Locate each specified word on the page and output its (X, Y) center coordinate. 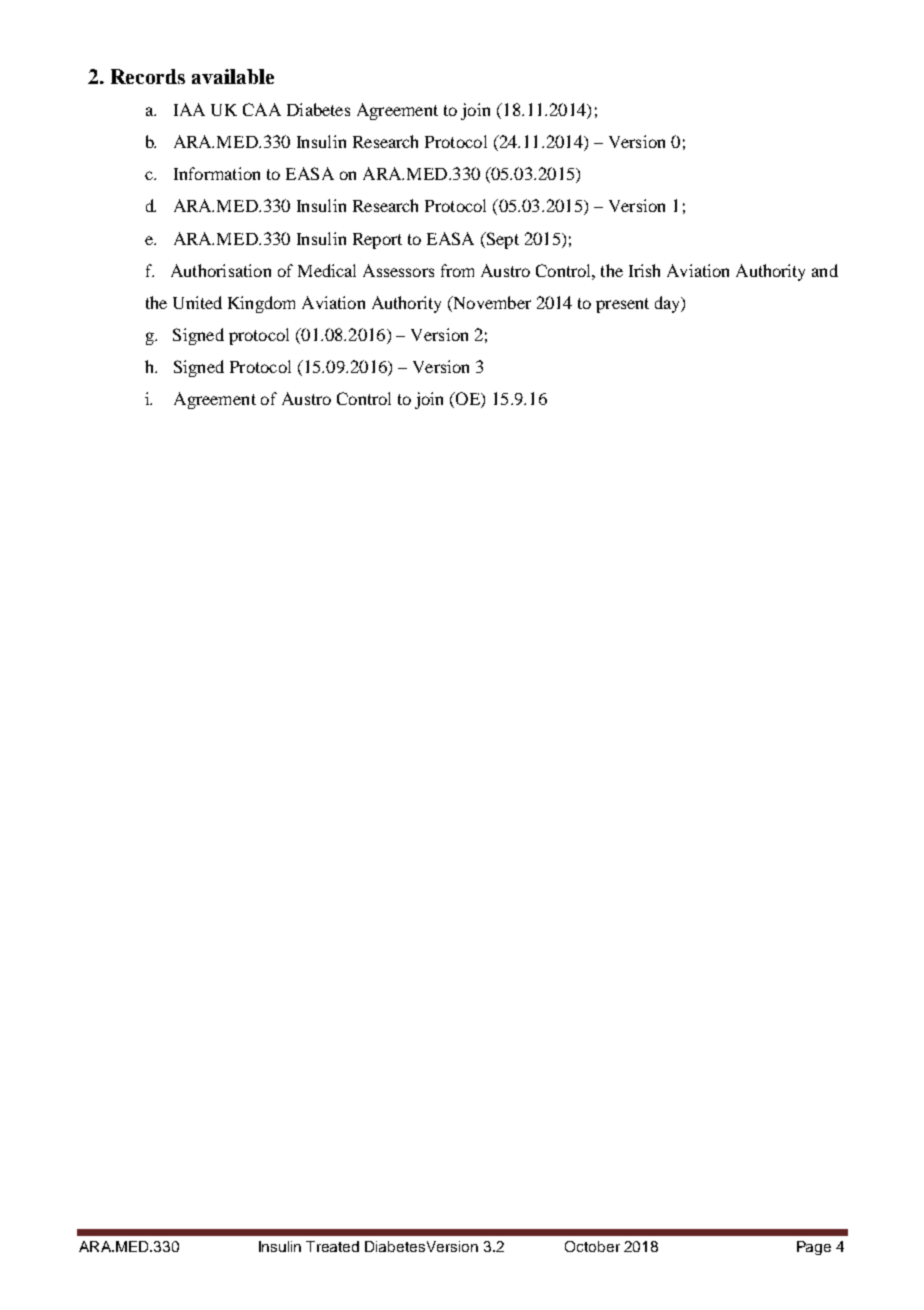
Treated (332, 1246)
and (825, 270)
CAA (262, 109)
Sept (501, 240)
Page (814, 1248)
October (592, 1246)
